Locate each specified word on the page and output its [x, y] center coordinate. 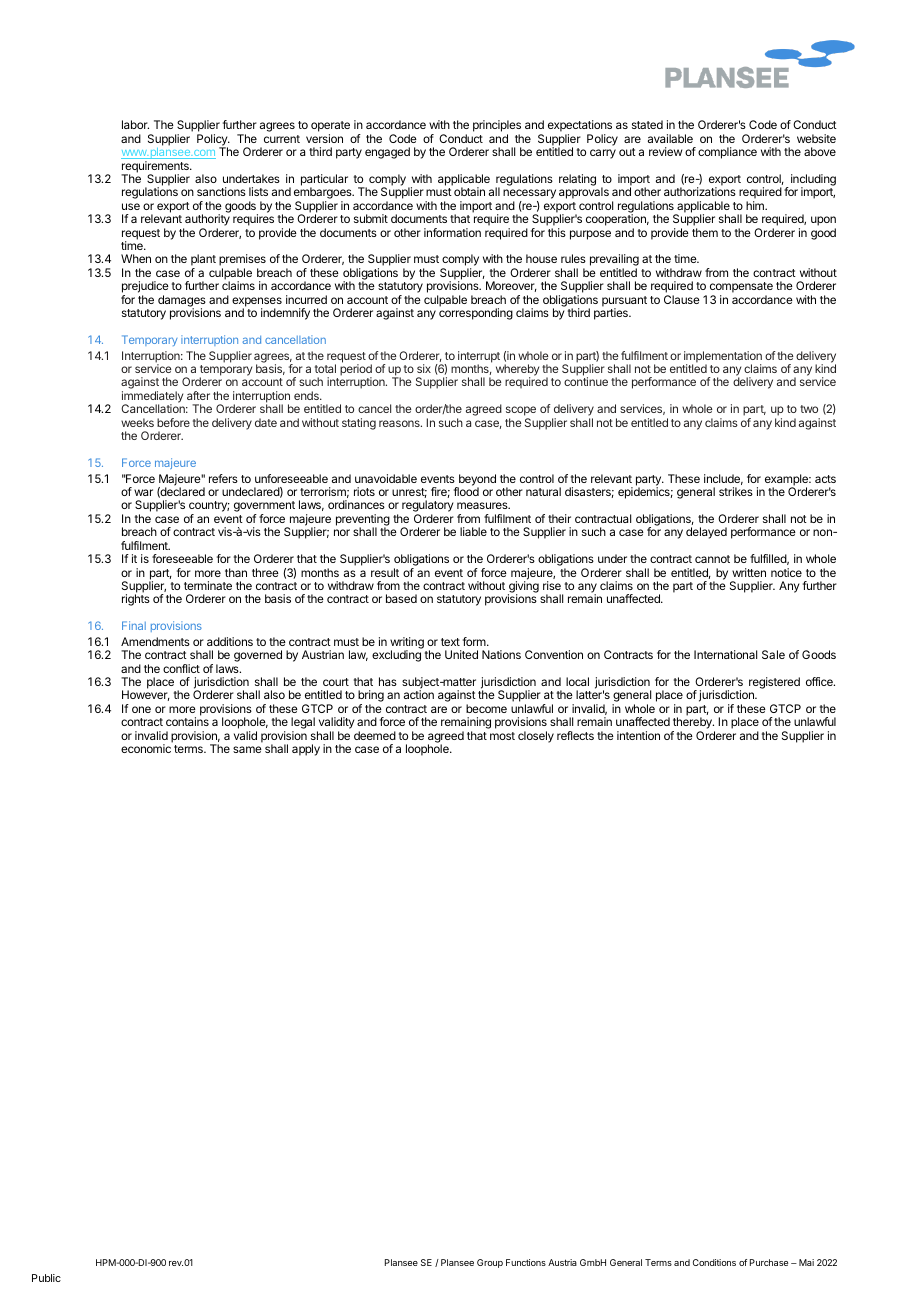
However [146, 695]
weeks [137, 422]
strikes [736, 491]
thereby [693, 724]
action [419, 694]
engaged [387, 153]
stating [359, 424]
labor [135, 124]
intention [638, 735]
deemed [375, 735]
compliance [727, 153]
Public [46, 1278]
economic [146, 748]
